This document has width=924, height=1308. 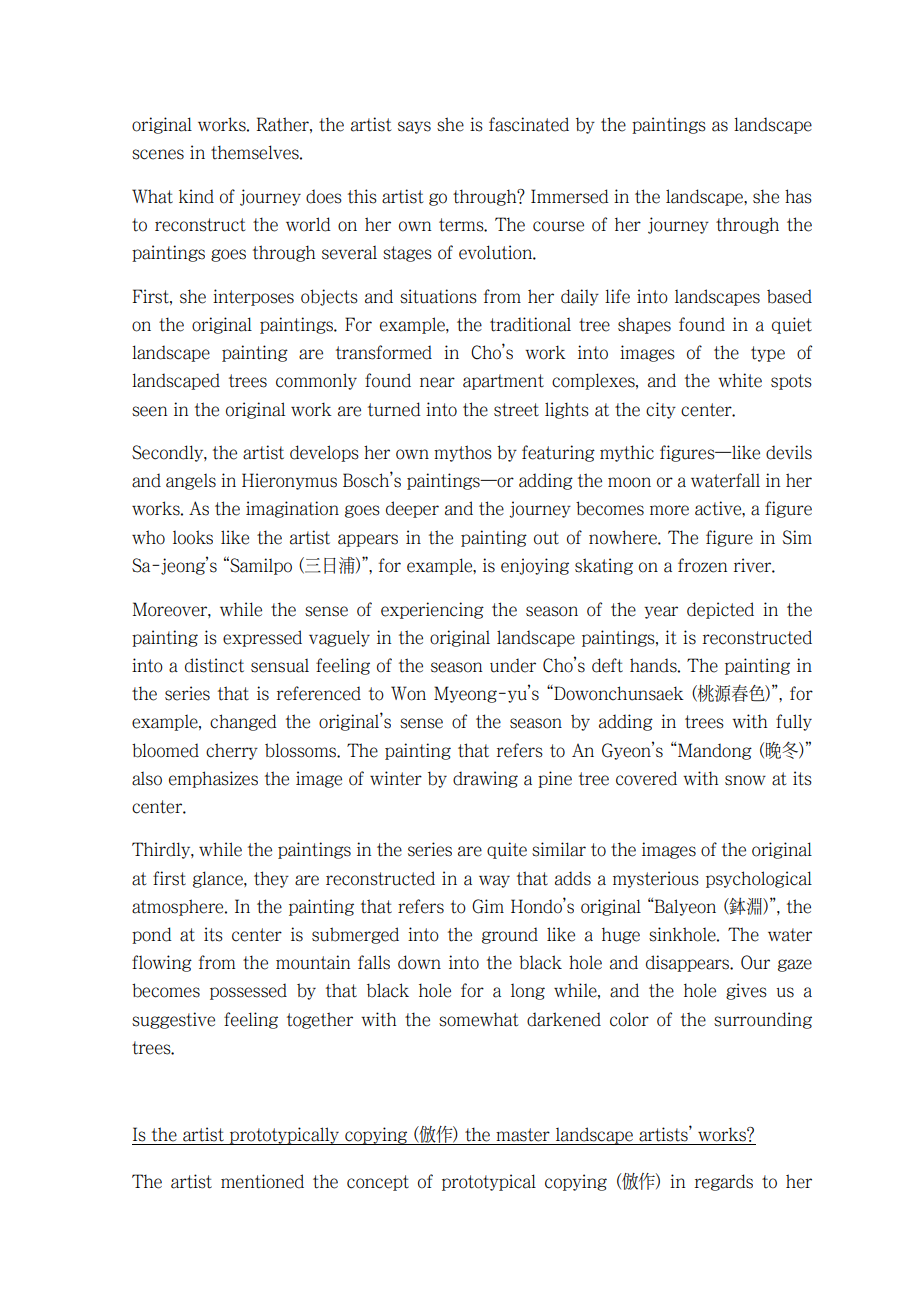 I want to click on regards, so click(x=724, y=1182).
